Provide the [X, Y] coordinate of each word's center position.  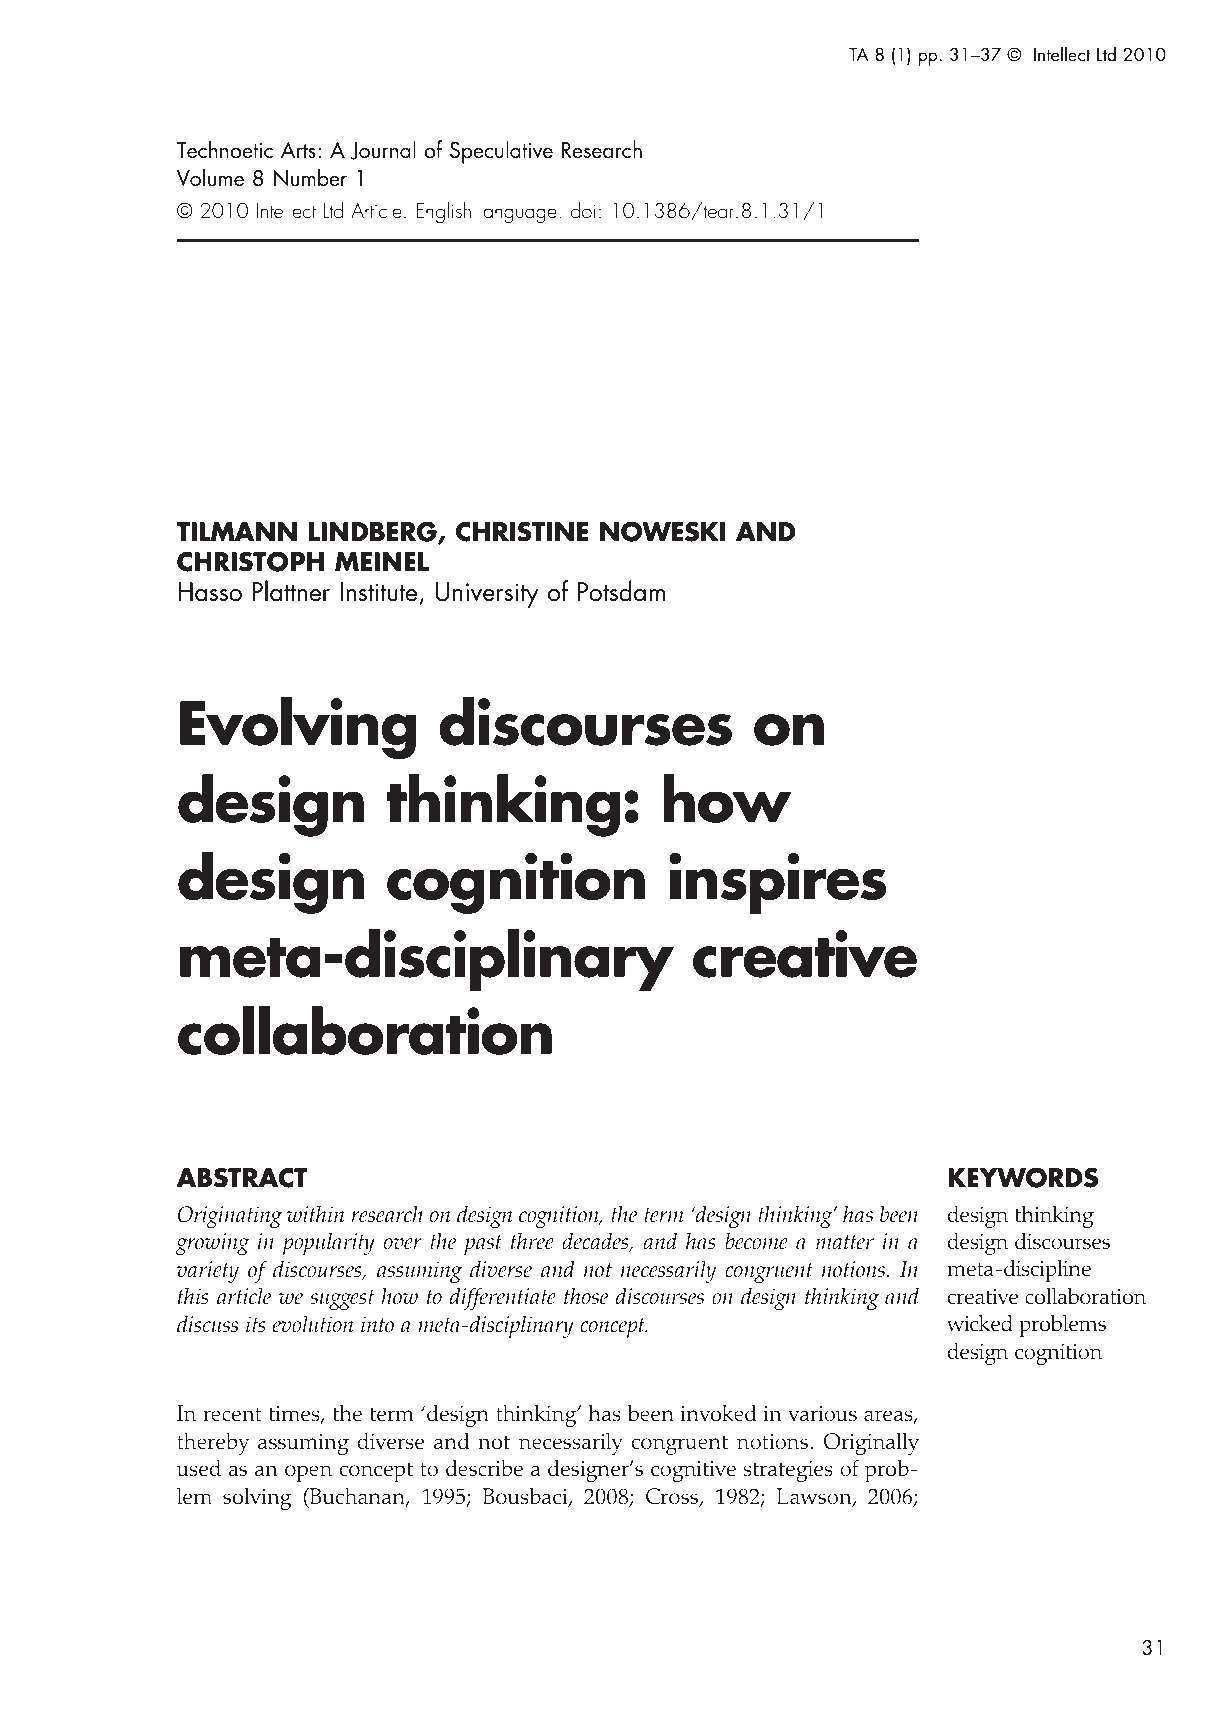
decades [596, 1242]
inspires [777, 883]
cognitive [693, 1471]
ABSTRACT [242, 1177]
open [308, 1473]
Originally [871, 1444]
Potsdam [621, 591]
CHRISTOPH [250, 561]
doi [583, 209]
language [518, 212]
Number [310, 177]
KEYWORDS [1023, 1177]
